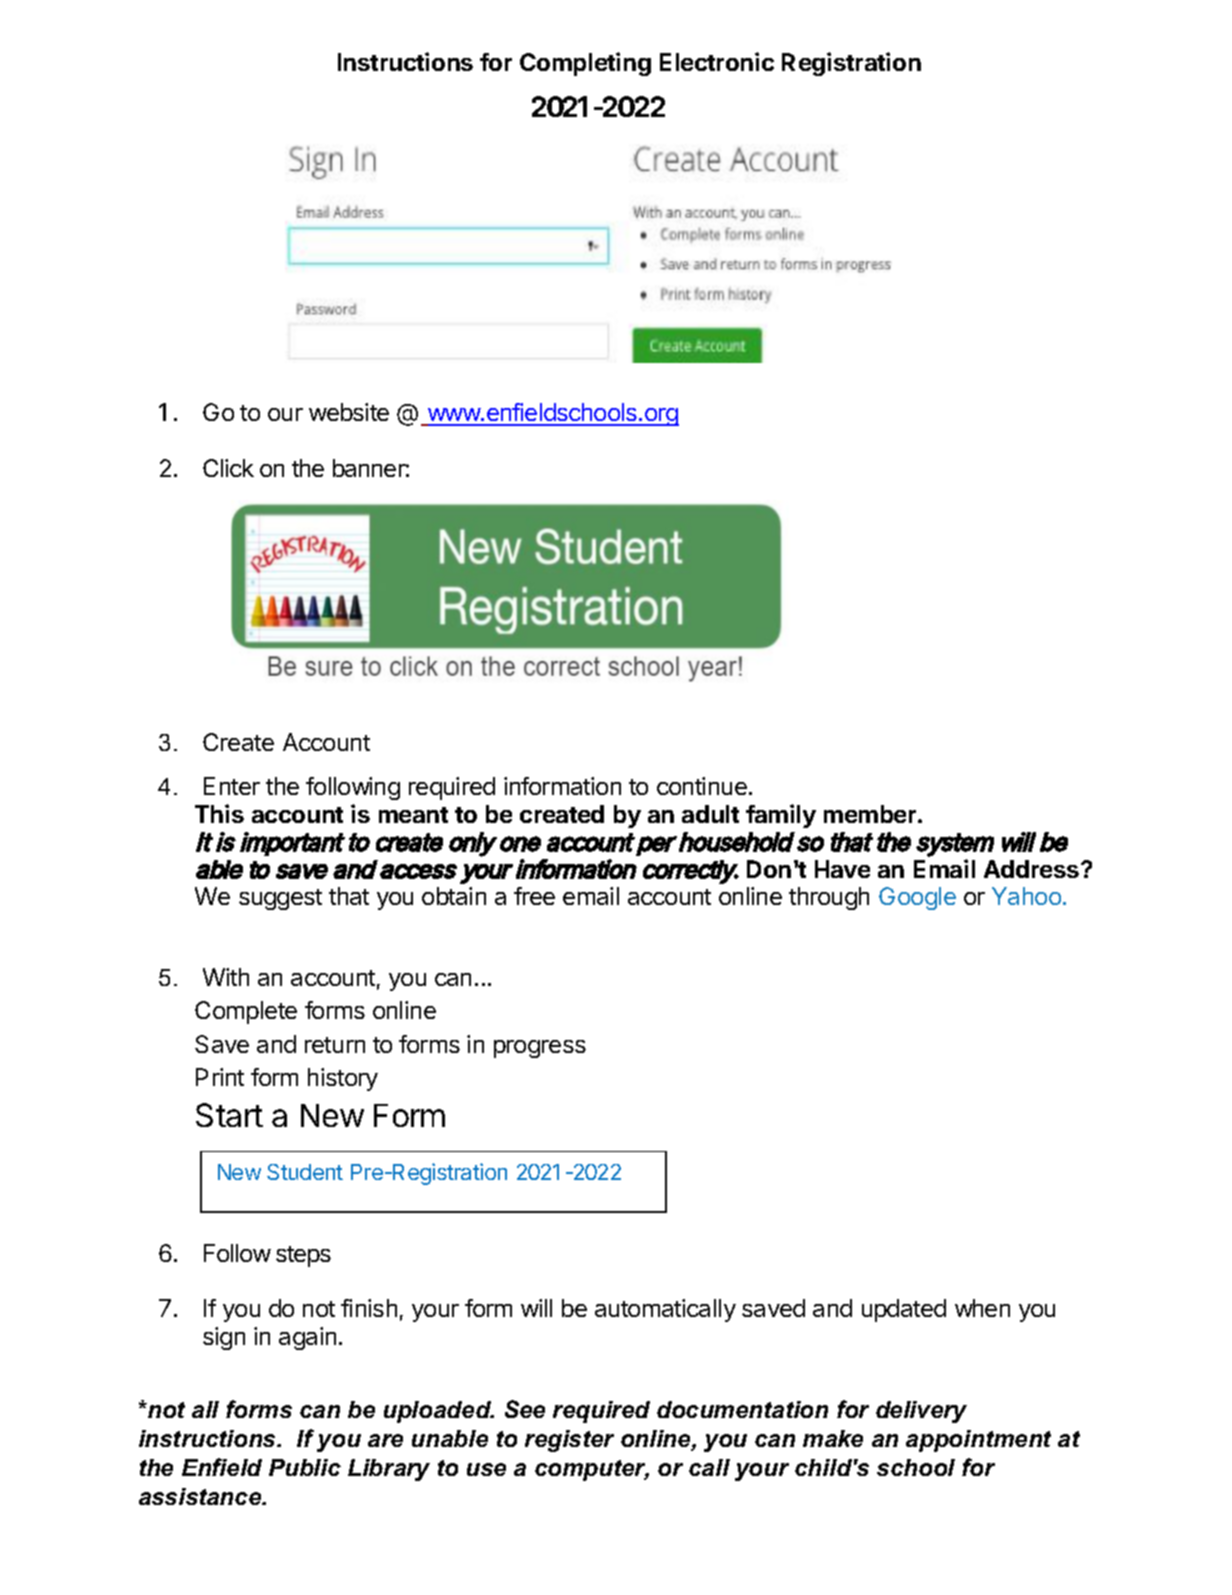 Image resolution: width=1232 pixels, height=1595 pixels. I want to click on website, so click(349, 412).
